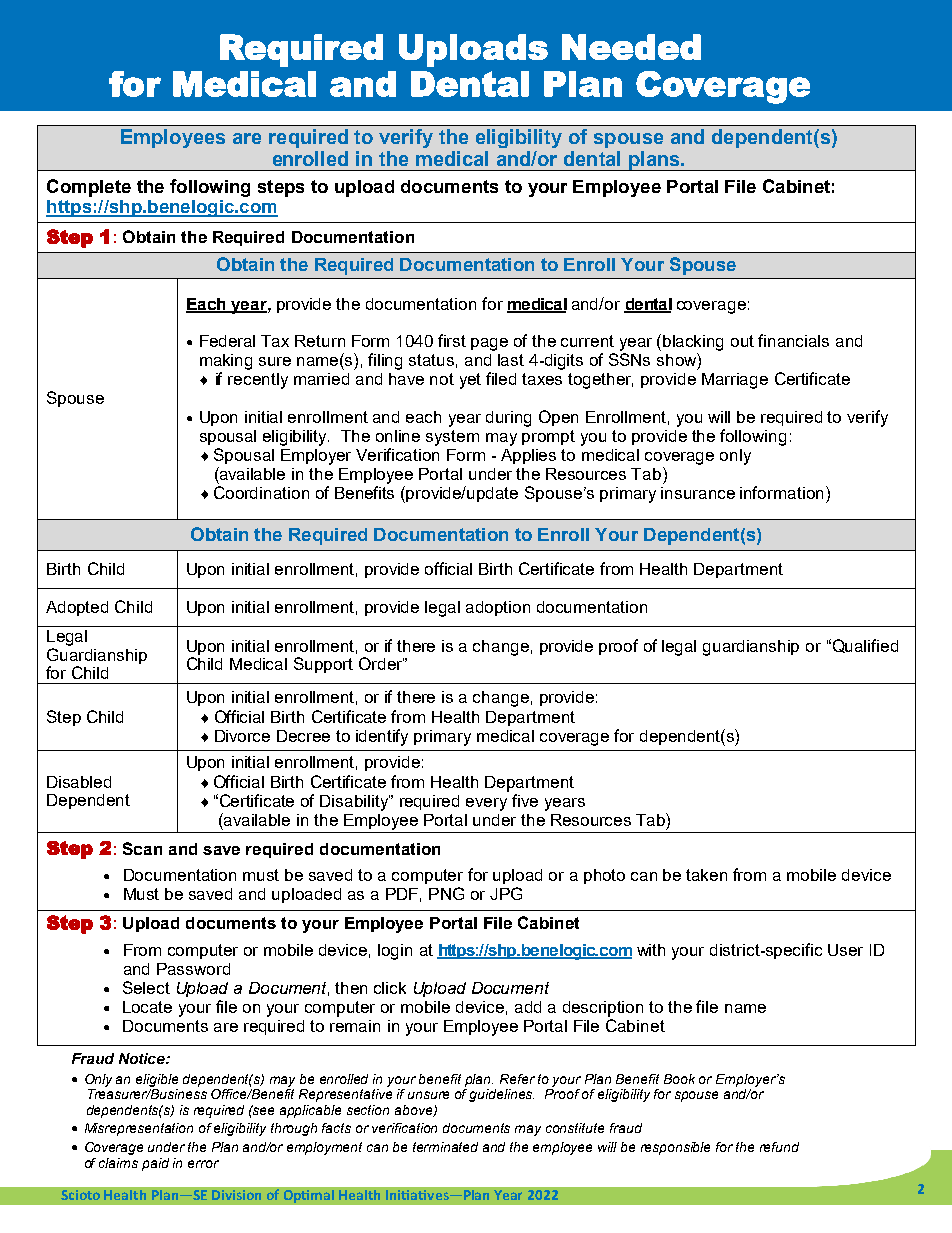 This screenshot has width=952, height=1233. What do you see at coordinates (89, 188) in the screenshot?
I see `Complete` at bounding box center [89, 188].
